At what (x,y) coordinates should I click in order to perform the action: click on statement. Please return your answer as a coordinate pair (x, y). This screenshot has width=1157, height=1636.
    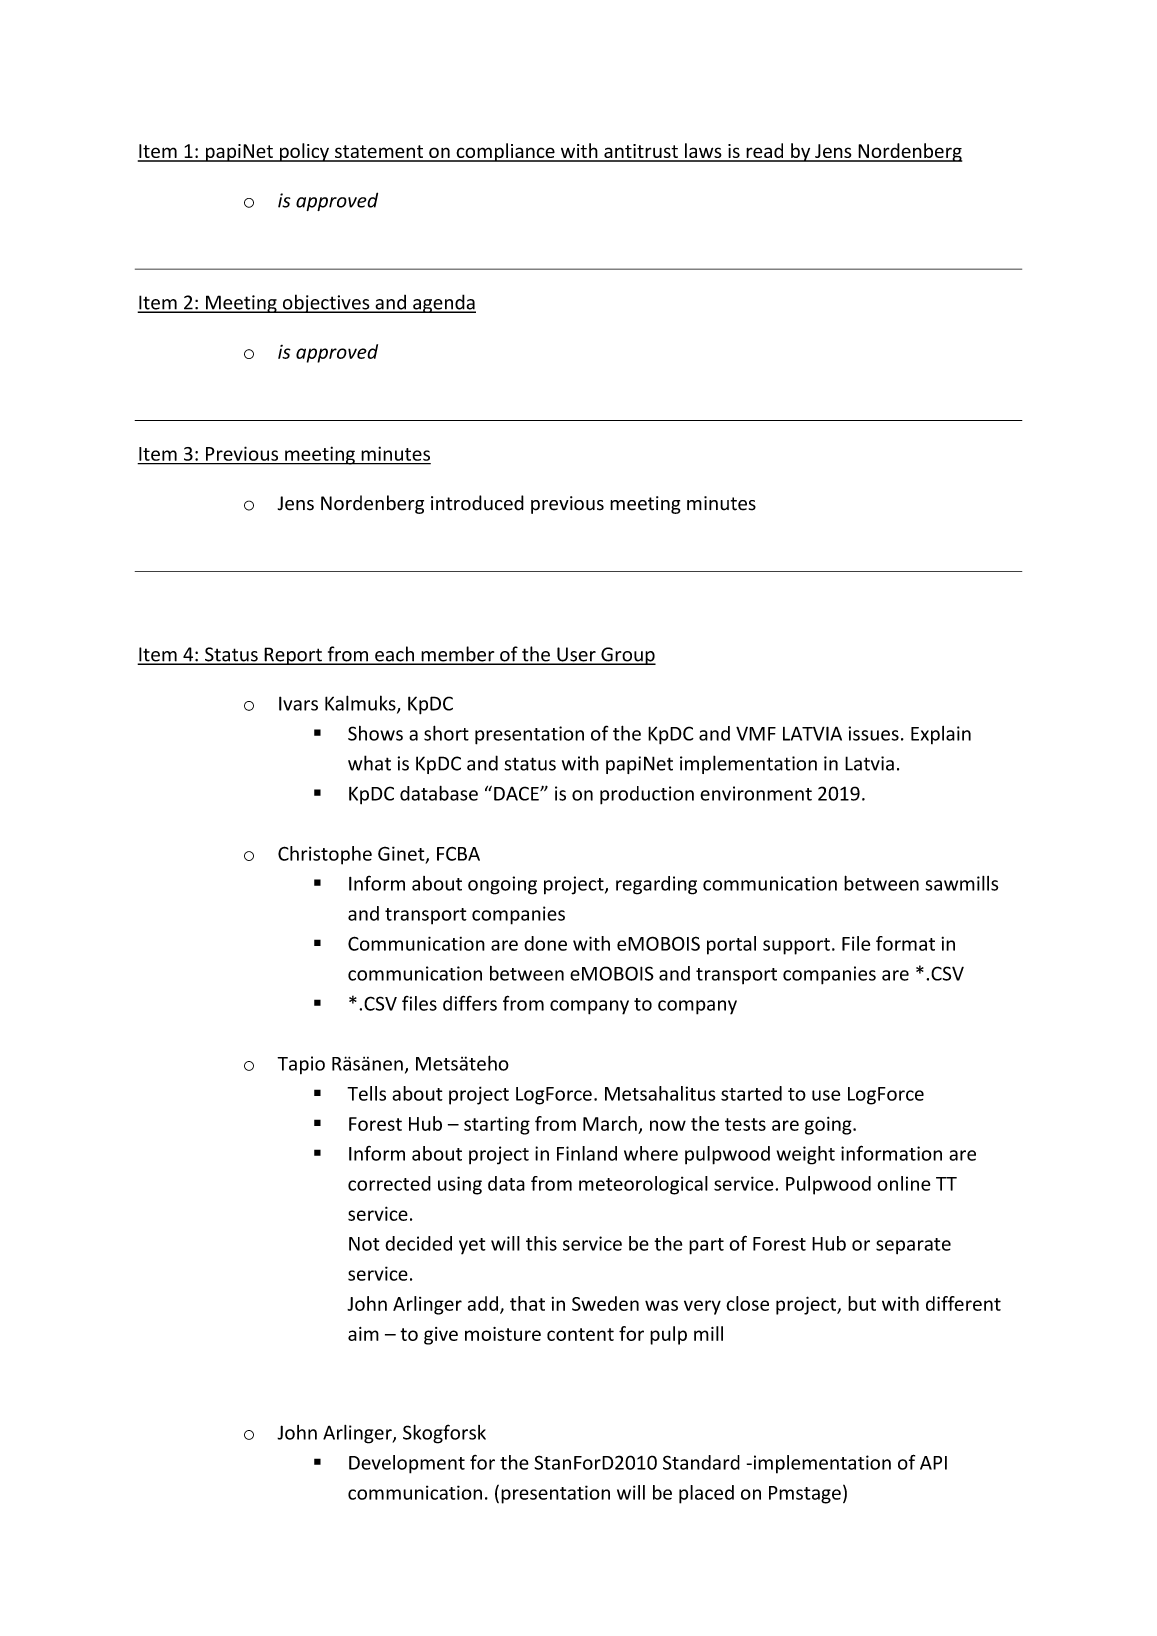
    Looking at the image, I should click on (379, 153).
